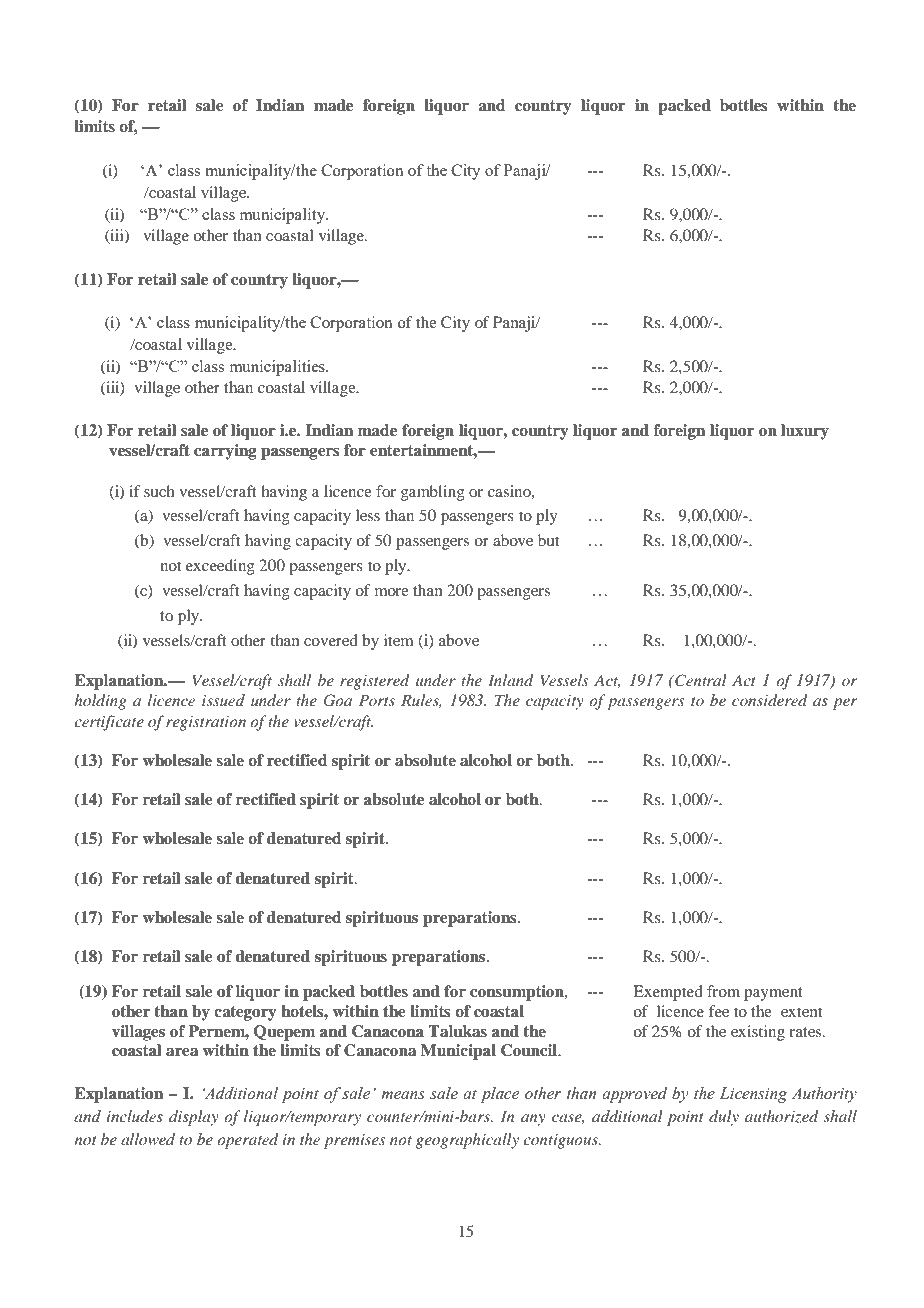 This screenshot has width=924, height=1308. Describe the element at coordinates (225, 452) in the screenshot. I see `carrying` at that location.
